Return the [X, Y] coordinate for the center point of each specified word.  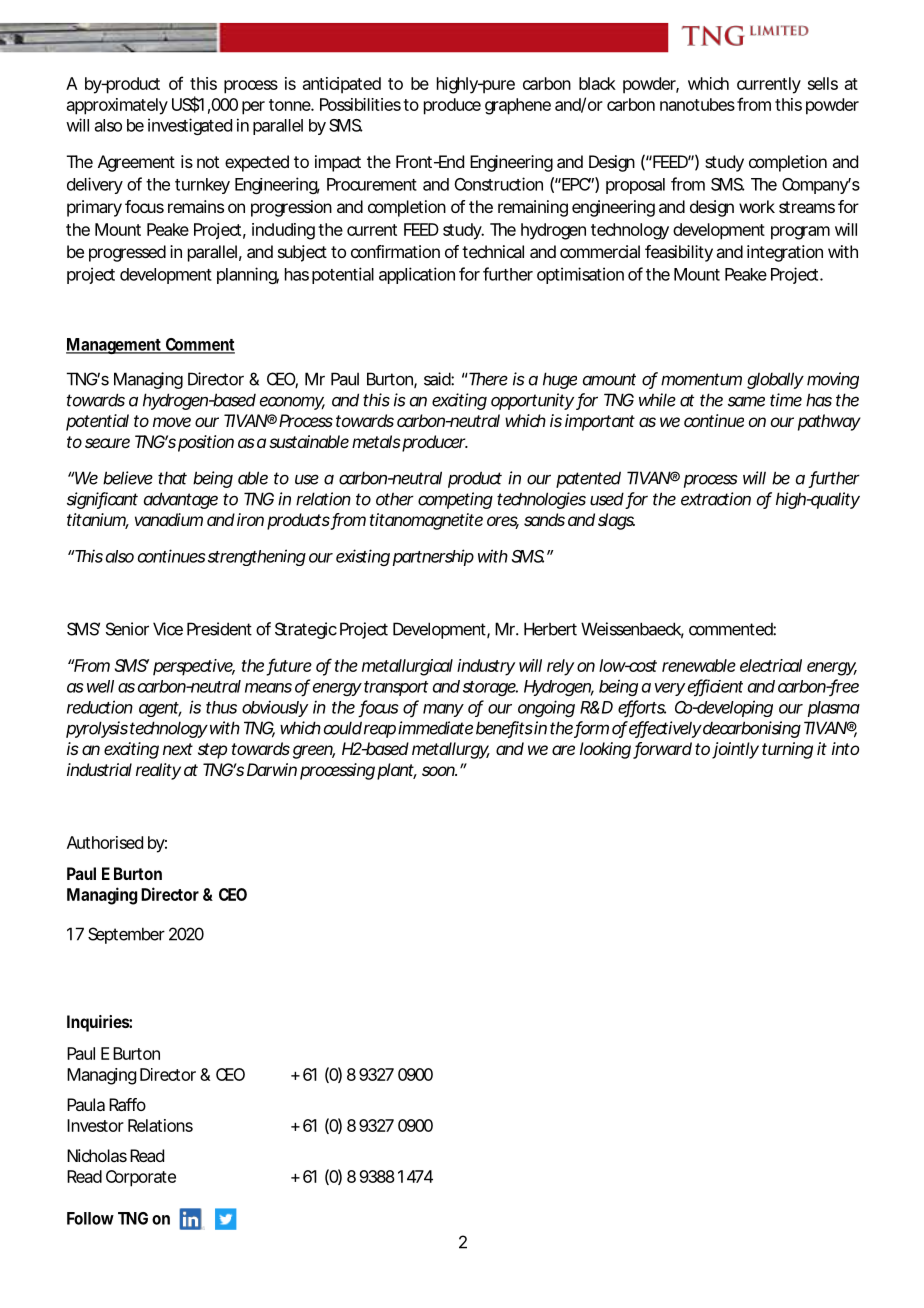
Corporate [141, 1178]
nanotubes [697, 104]
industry [486, 667]
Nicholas [97, 1155]
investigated [190, 126]
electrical [771, 665]
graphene [518, 106]
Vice [168, 629]
